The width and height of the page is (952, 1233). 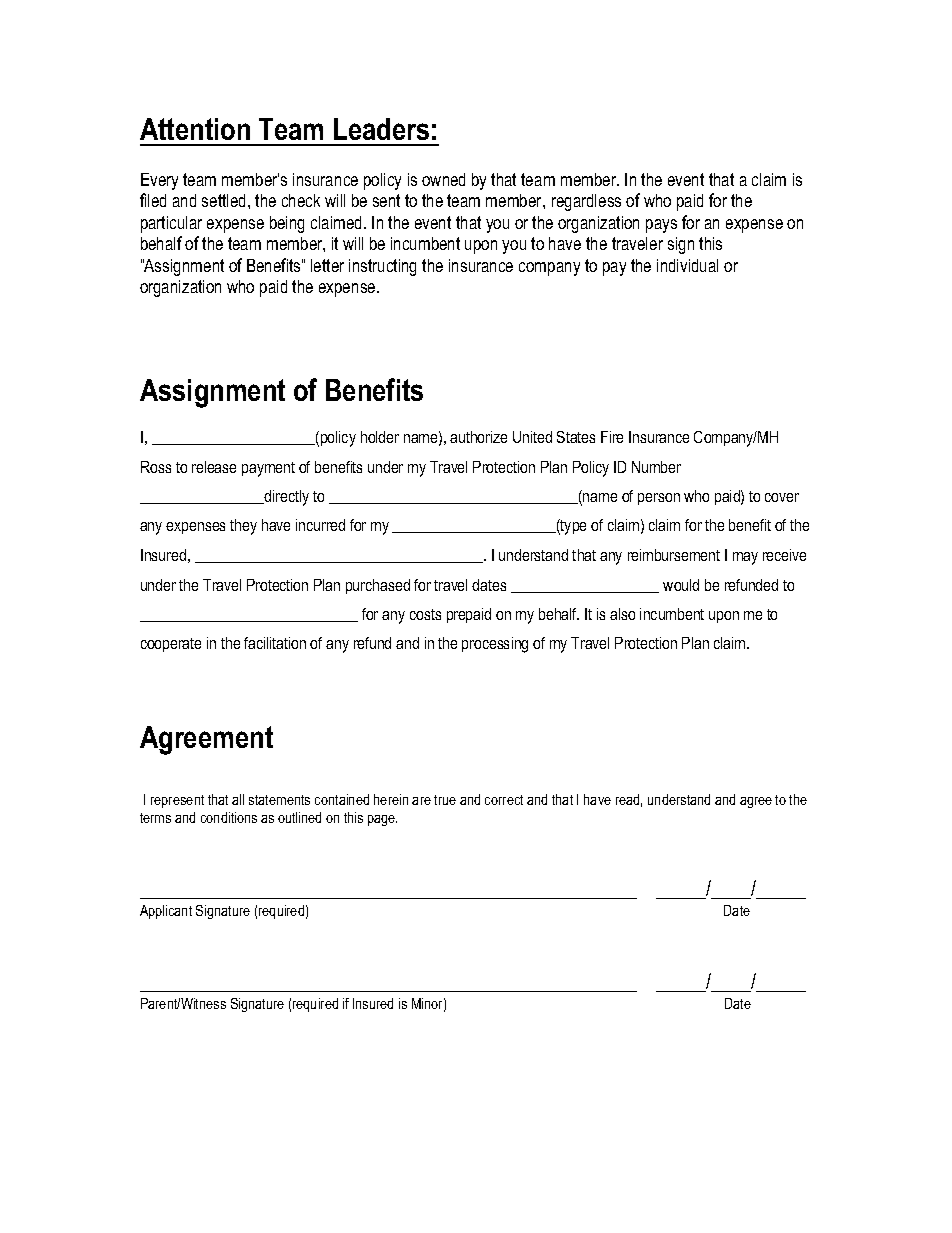 What do you see at coordinates (327, 265) in the page?
I see `letter` at bounding box center [327, 265].
